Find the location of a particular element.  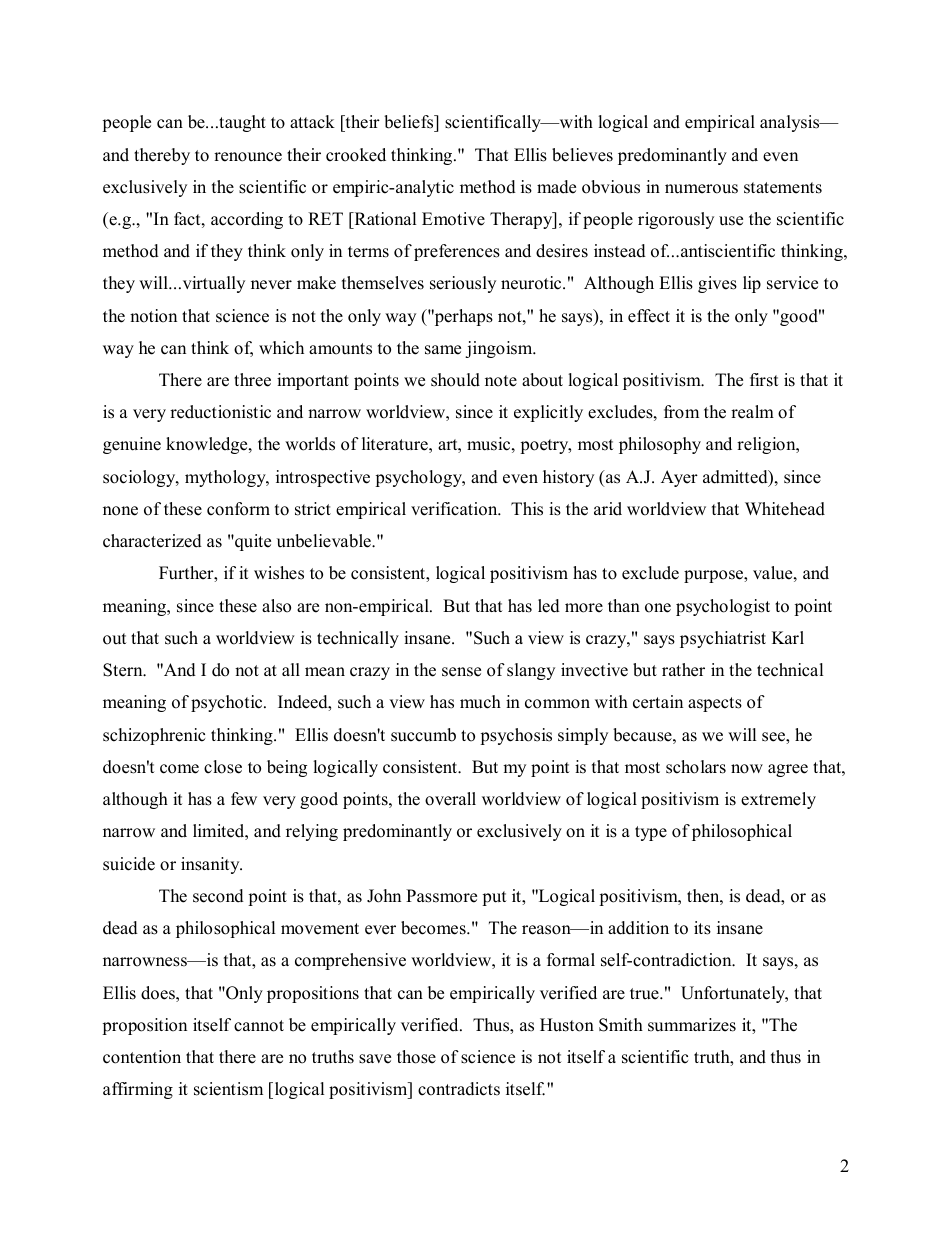

numerous is located at coordinates (701, 189).
